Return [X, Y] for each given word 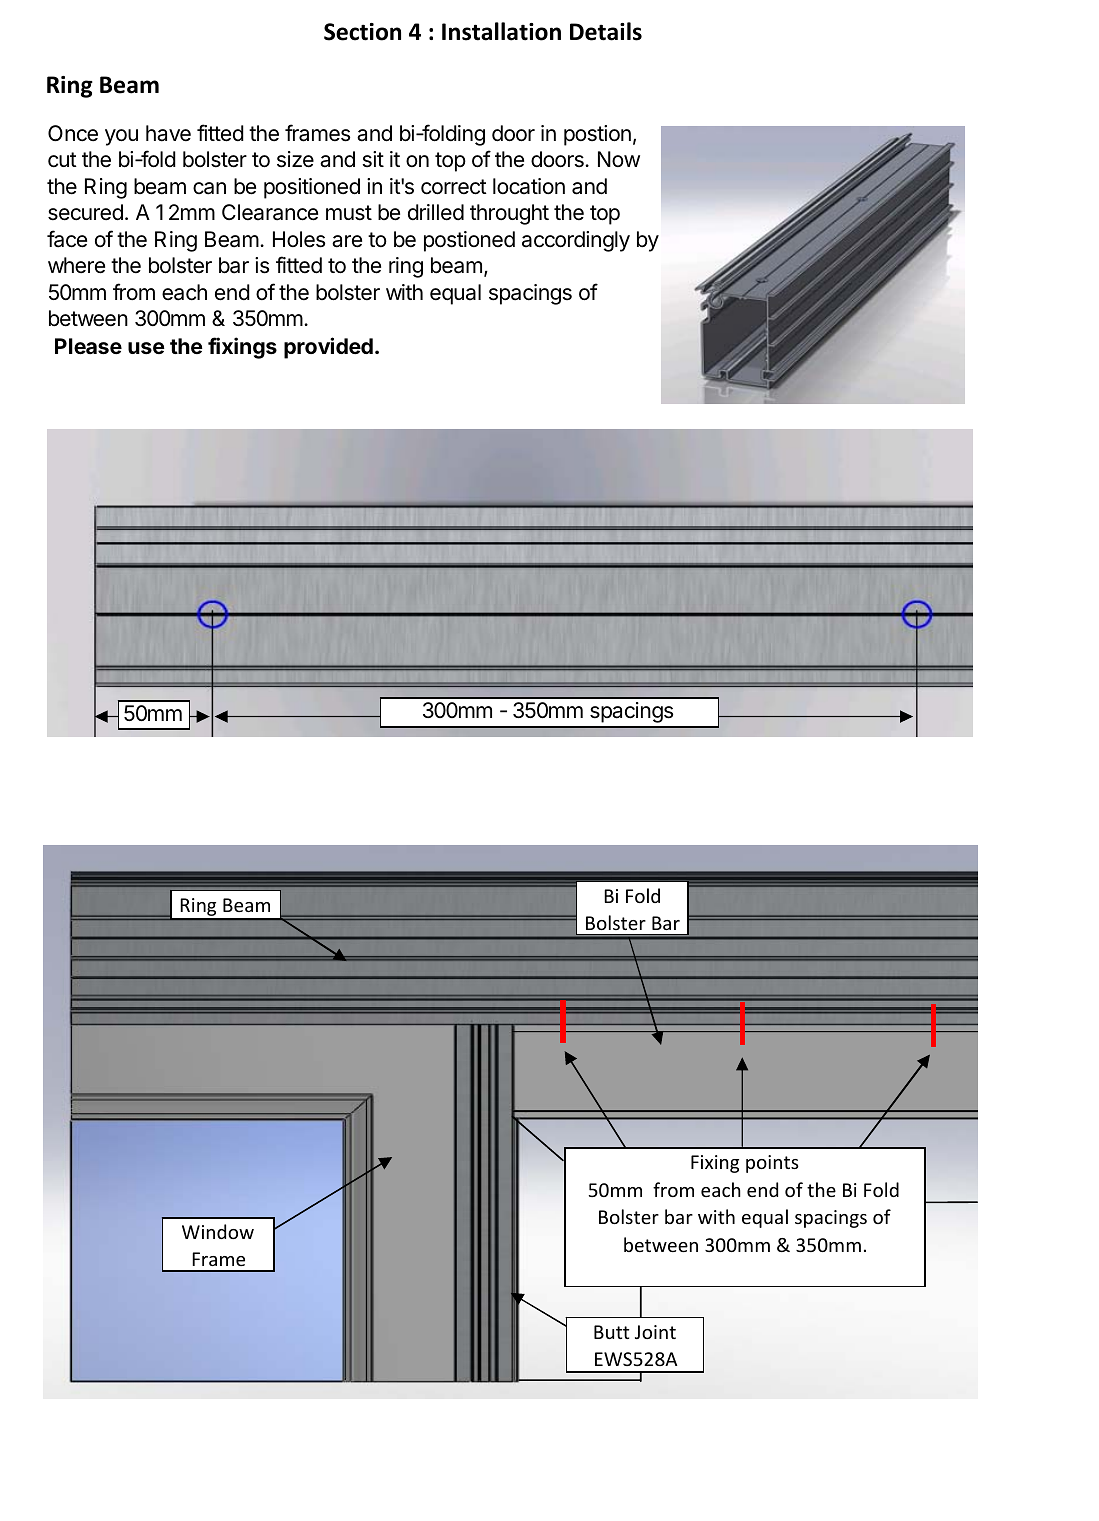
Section [362, 32]
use [146, 348]
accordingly [576, 241]
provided [328, 348]
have [168, 133]
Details [606, 31]
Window [218, 1231]
